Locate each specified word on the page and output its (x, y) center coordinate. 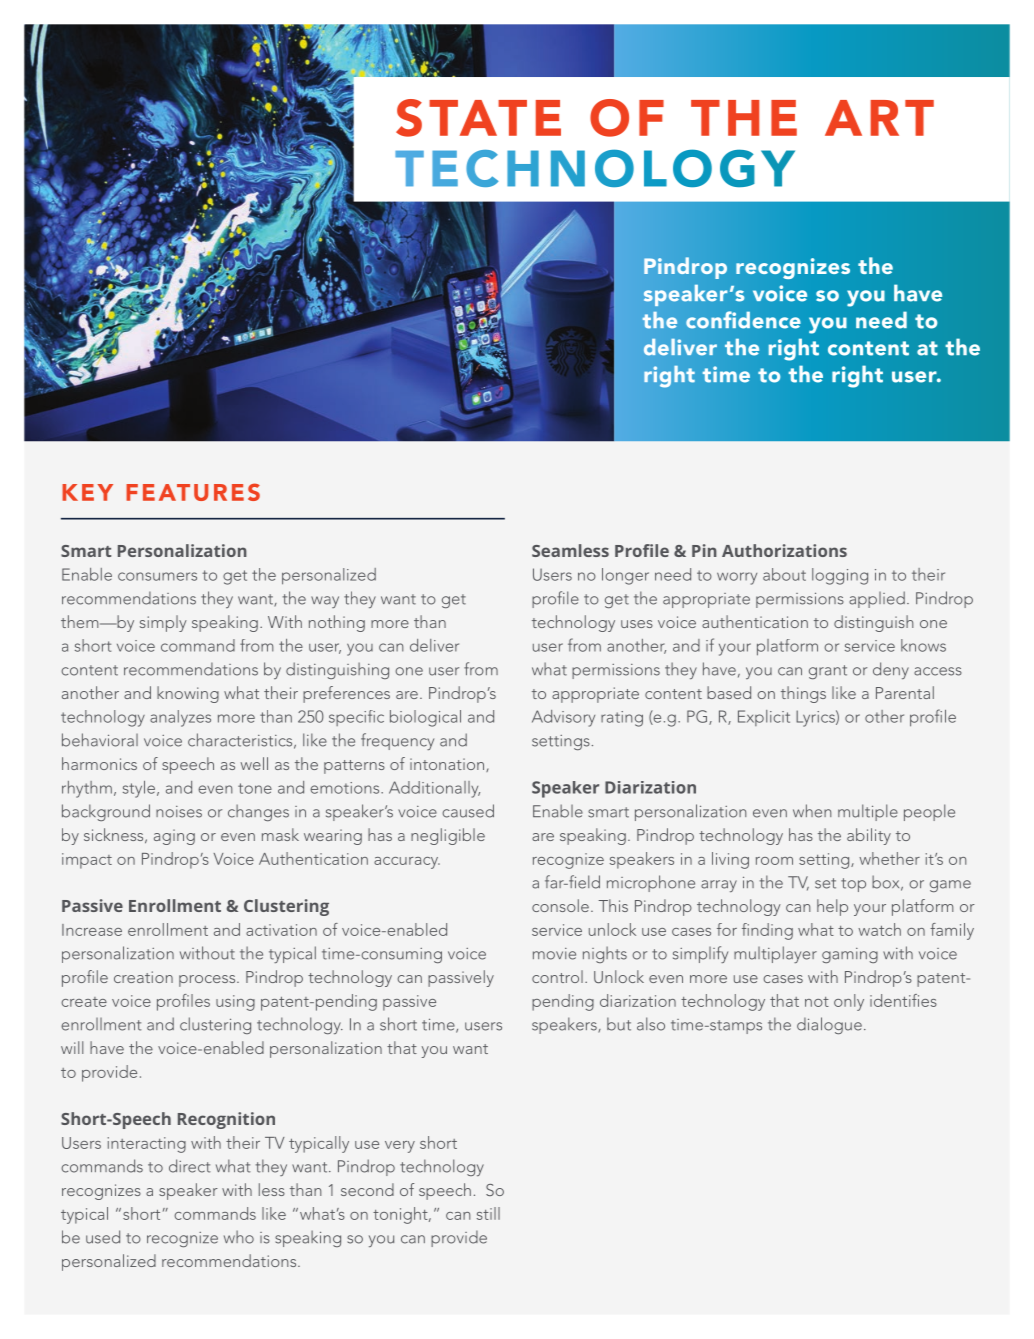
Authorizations (784, 550)
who (239, 1237)
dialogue (829, 1025)
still (488, 1213)
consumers (157, 576)
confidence (743, 320)
